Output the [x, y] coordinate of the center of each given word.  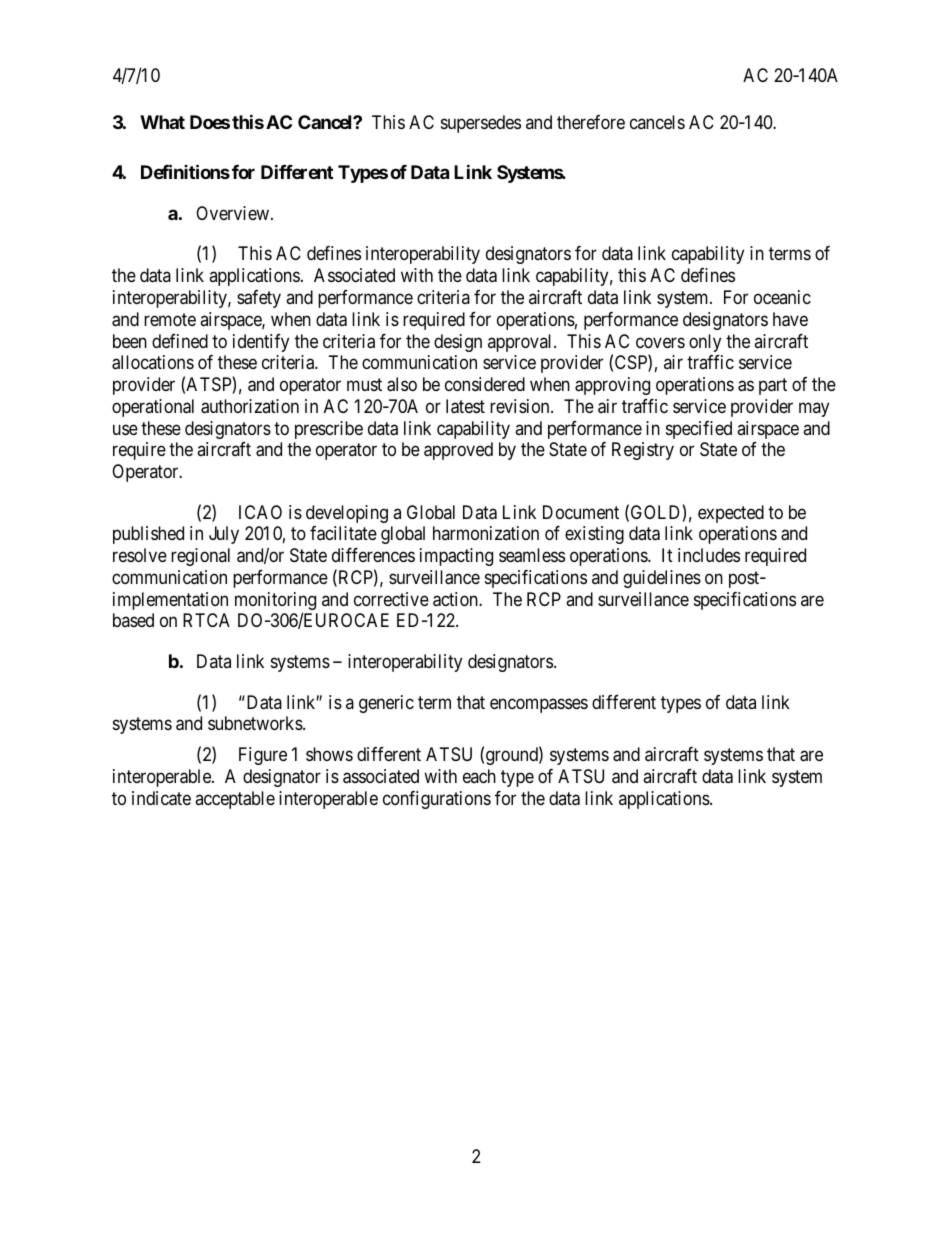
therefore [591, 122]
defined [180, 341]
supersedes [481, 124]
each [479, 776]
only [705, 343]
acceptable [235, 800]
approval [521, 343]
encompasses [539, 705]
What [162, 122]
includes [709, 555]
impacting [456, 557]
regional [200, 557]
